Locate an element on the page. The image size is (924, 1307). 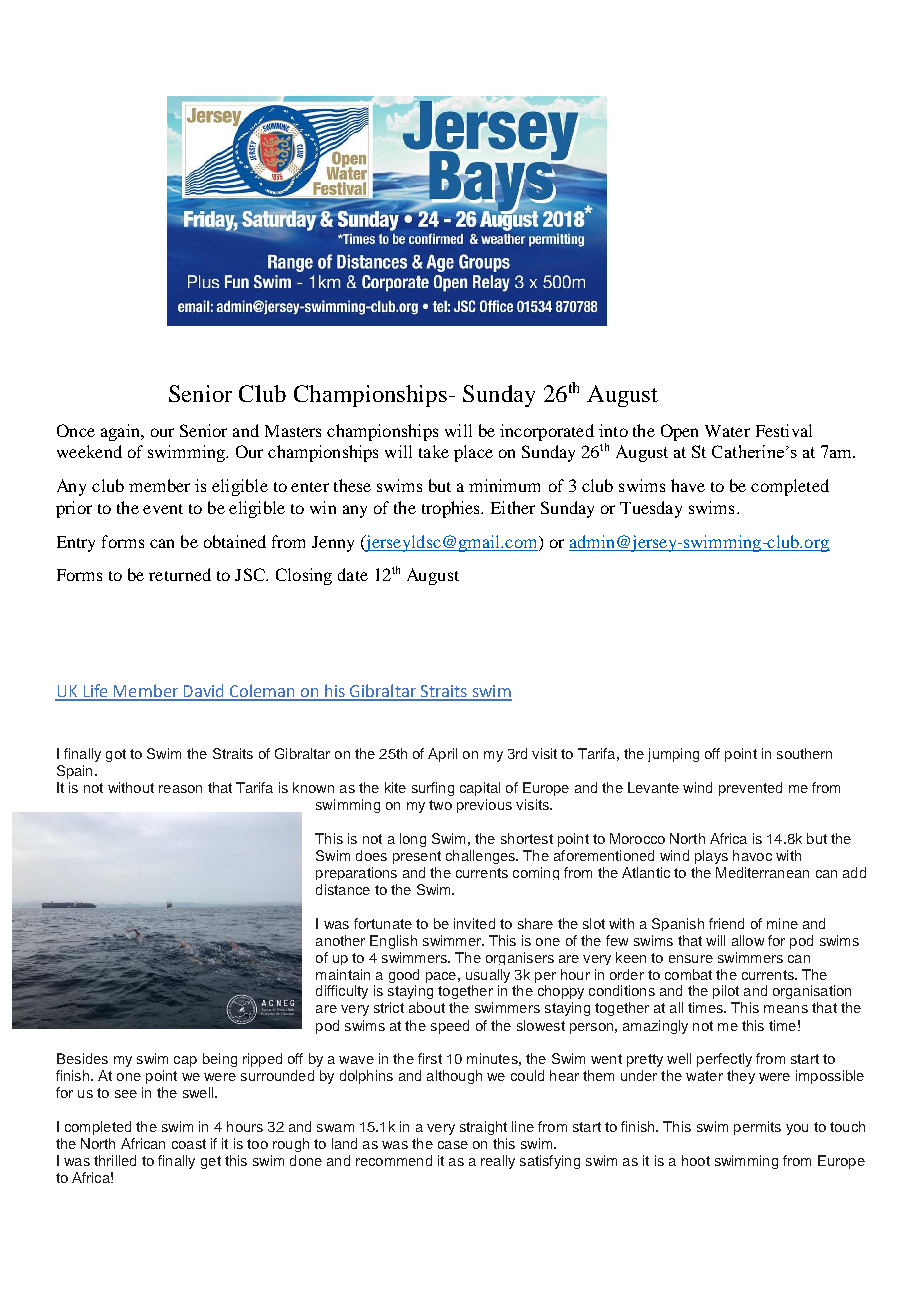
southern is located at coordinates (804, 753).
